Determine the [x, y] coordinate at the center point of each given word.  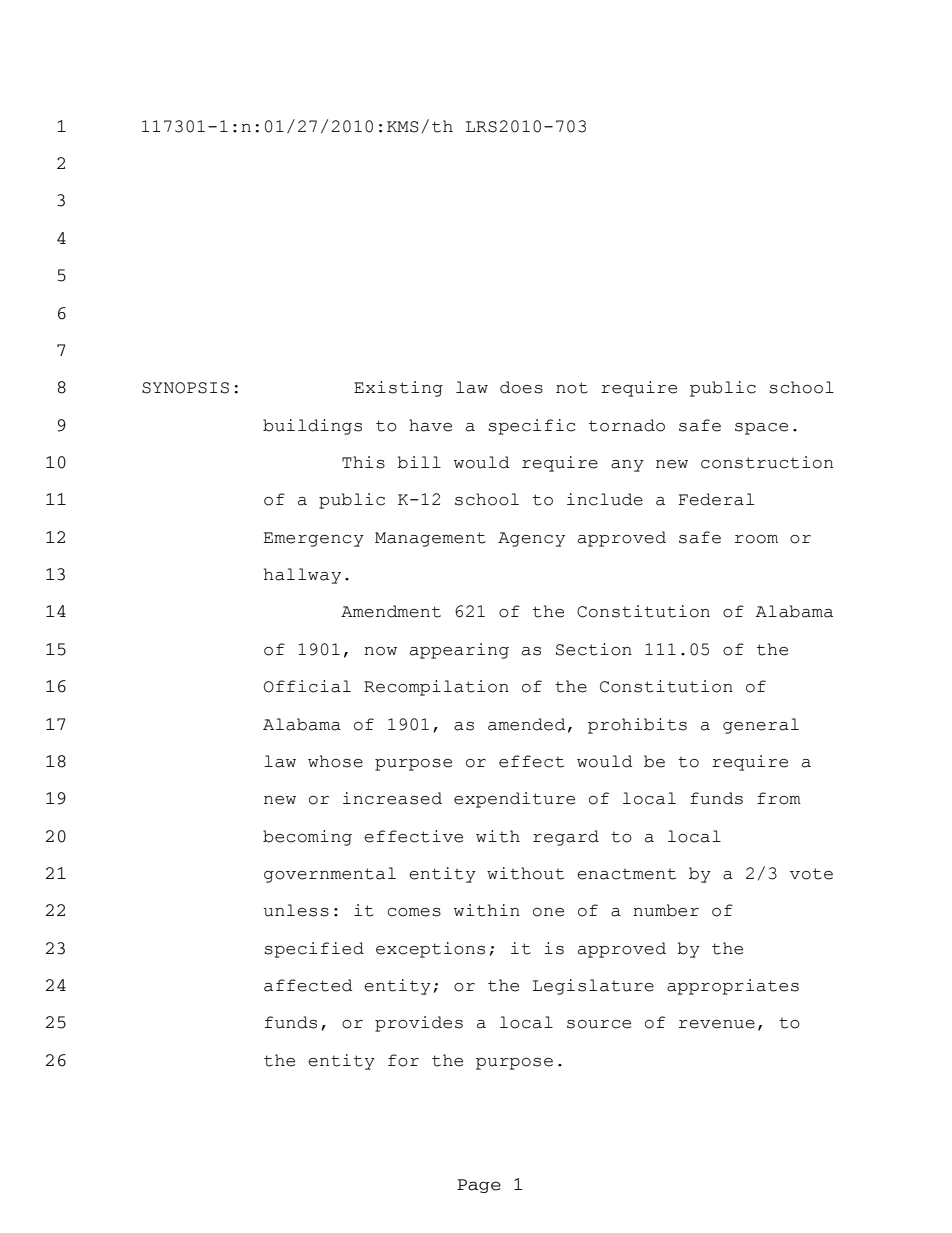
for [403, 1060]
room [756, 539]
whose [335, 761]
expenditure [514, 800]
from [779, 798]
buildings [312, 427]
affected [308, 985]
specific [532, 427]
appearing [459, 651]
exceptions [430, 950]
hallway [302, 576]
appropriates [733, 987]
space [761, 429]
